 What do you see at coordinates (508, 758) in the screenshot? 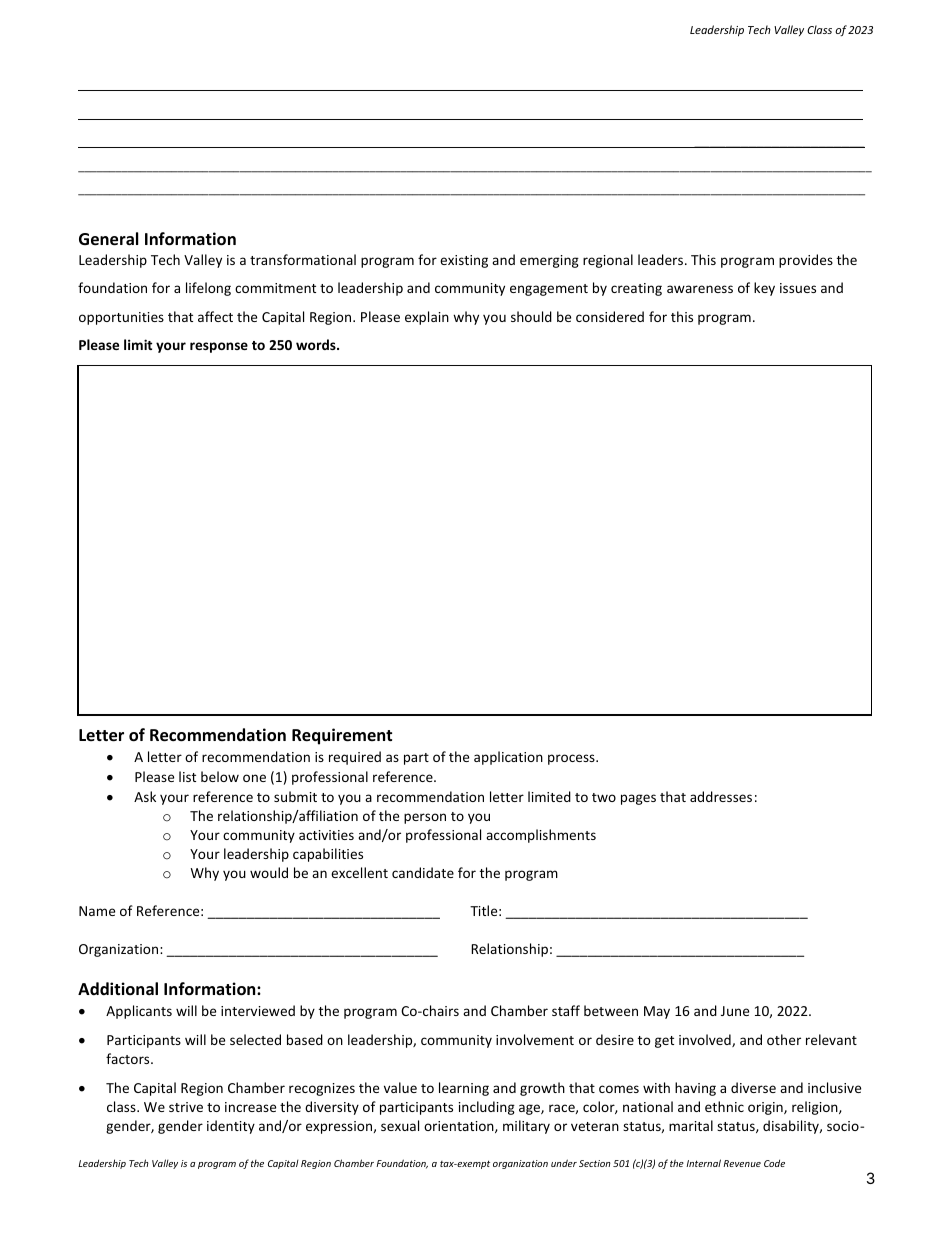
I see `application` at bounding box center [508, 758].
